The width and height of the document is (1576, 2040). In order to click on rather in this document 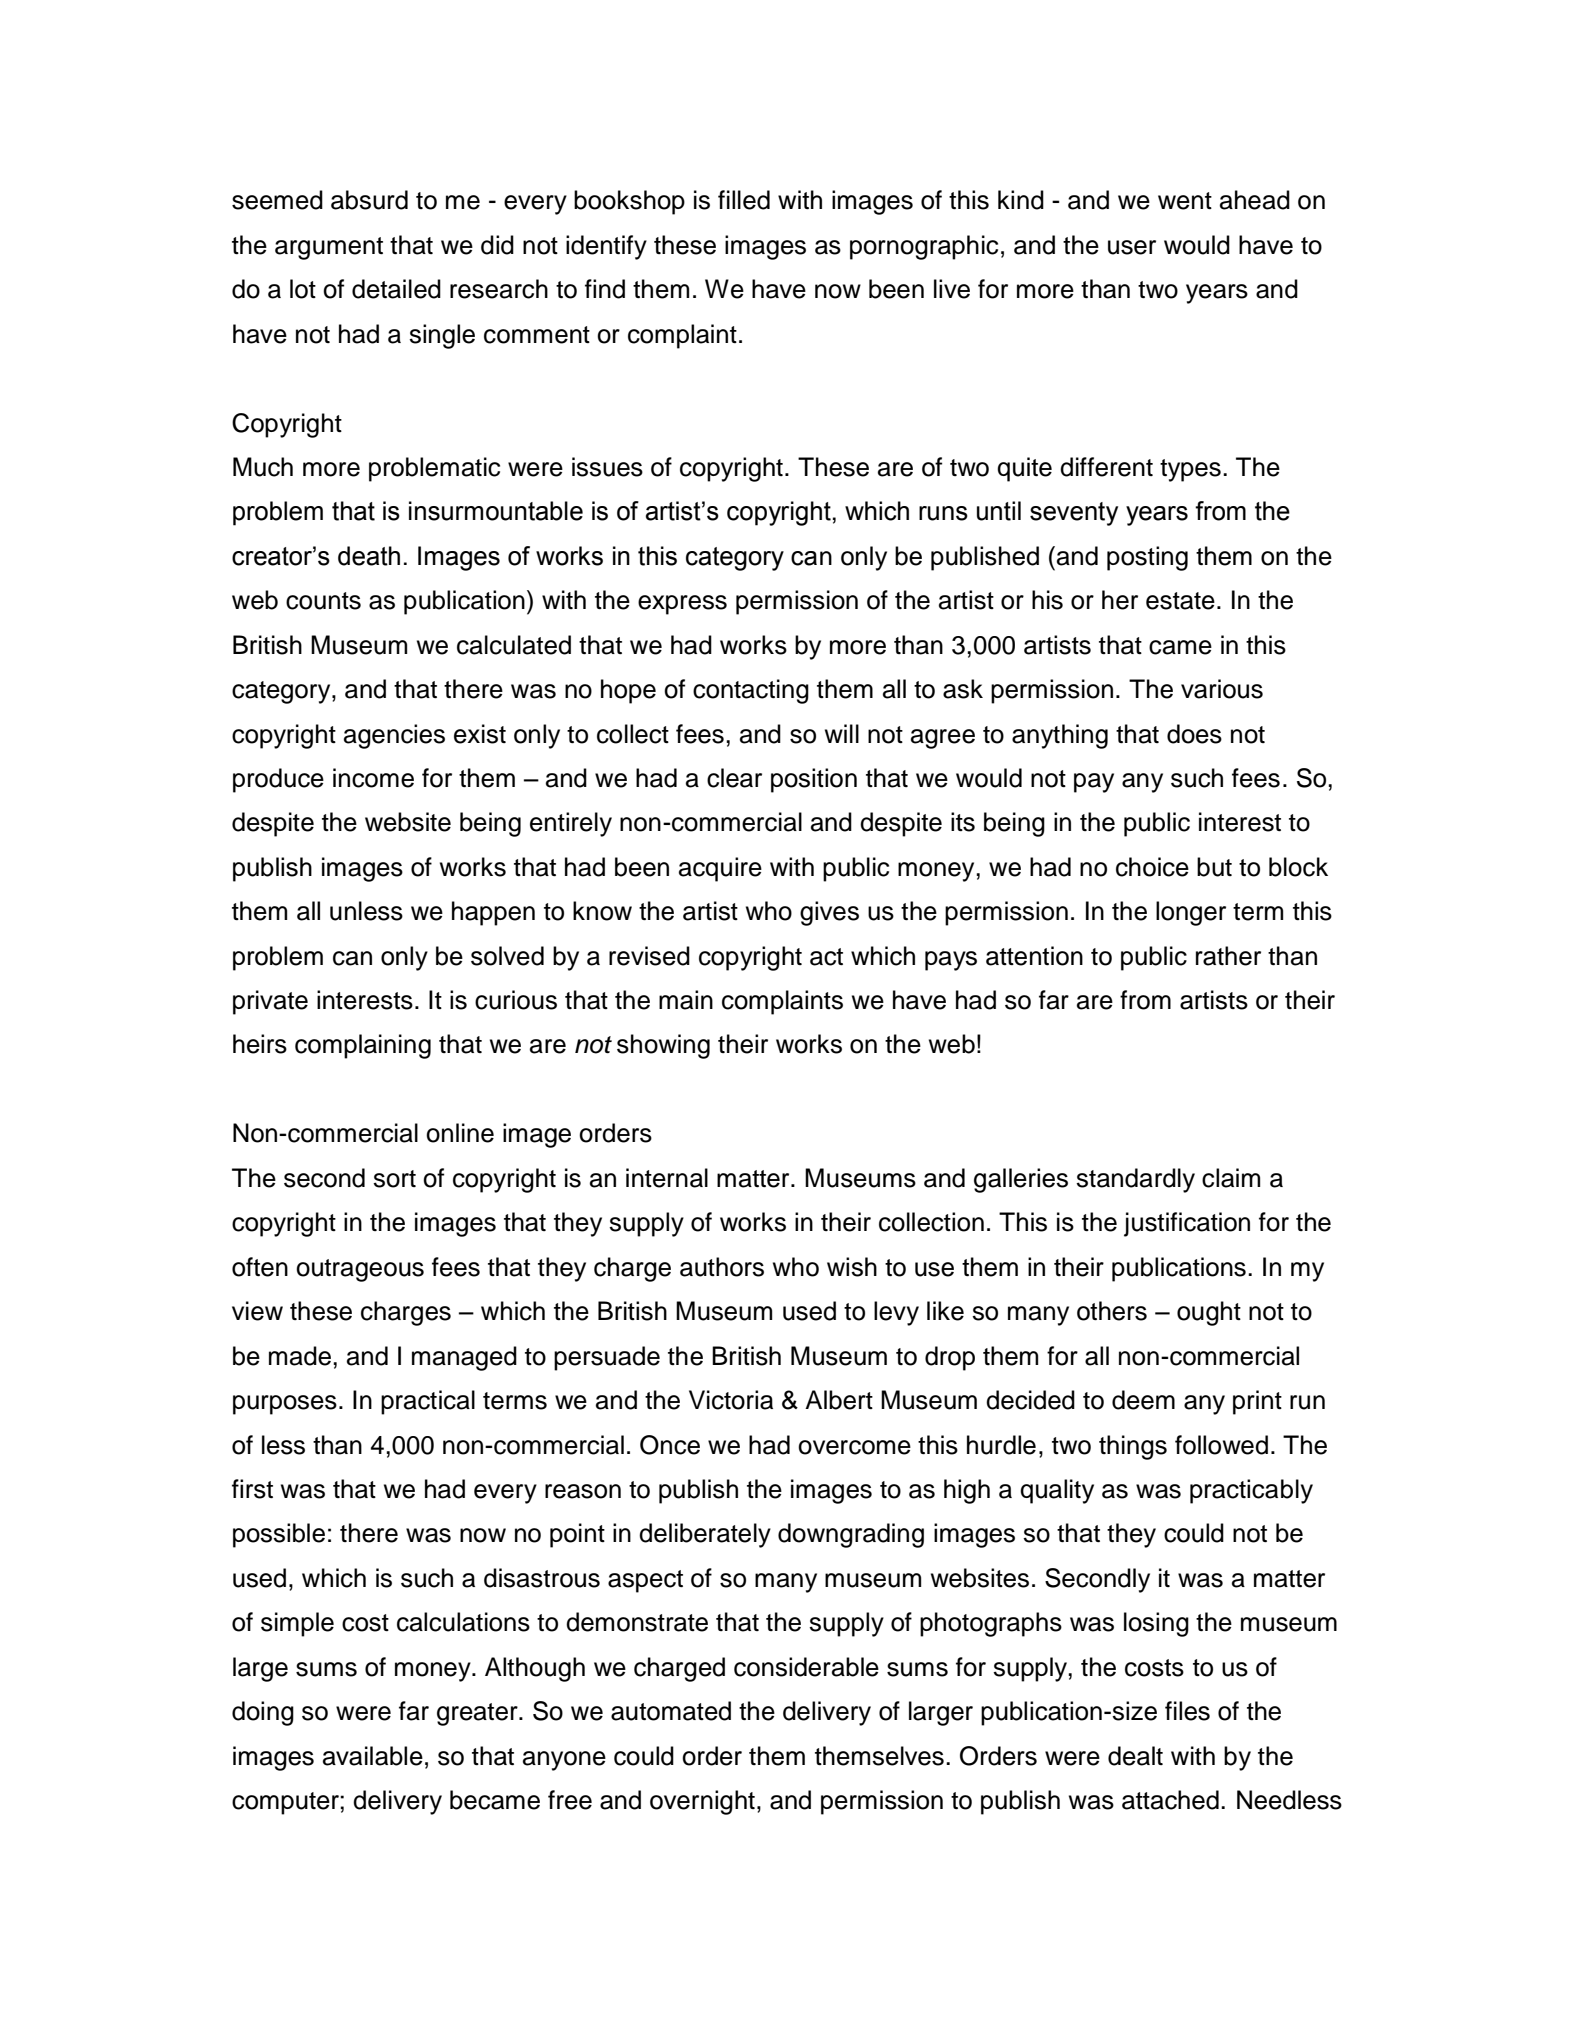, I will do `click(1228, 956)`.
